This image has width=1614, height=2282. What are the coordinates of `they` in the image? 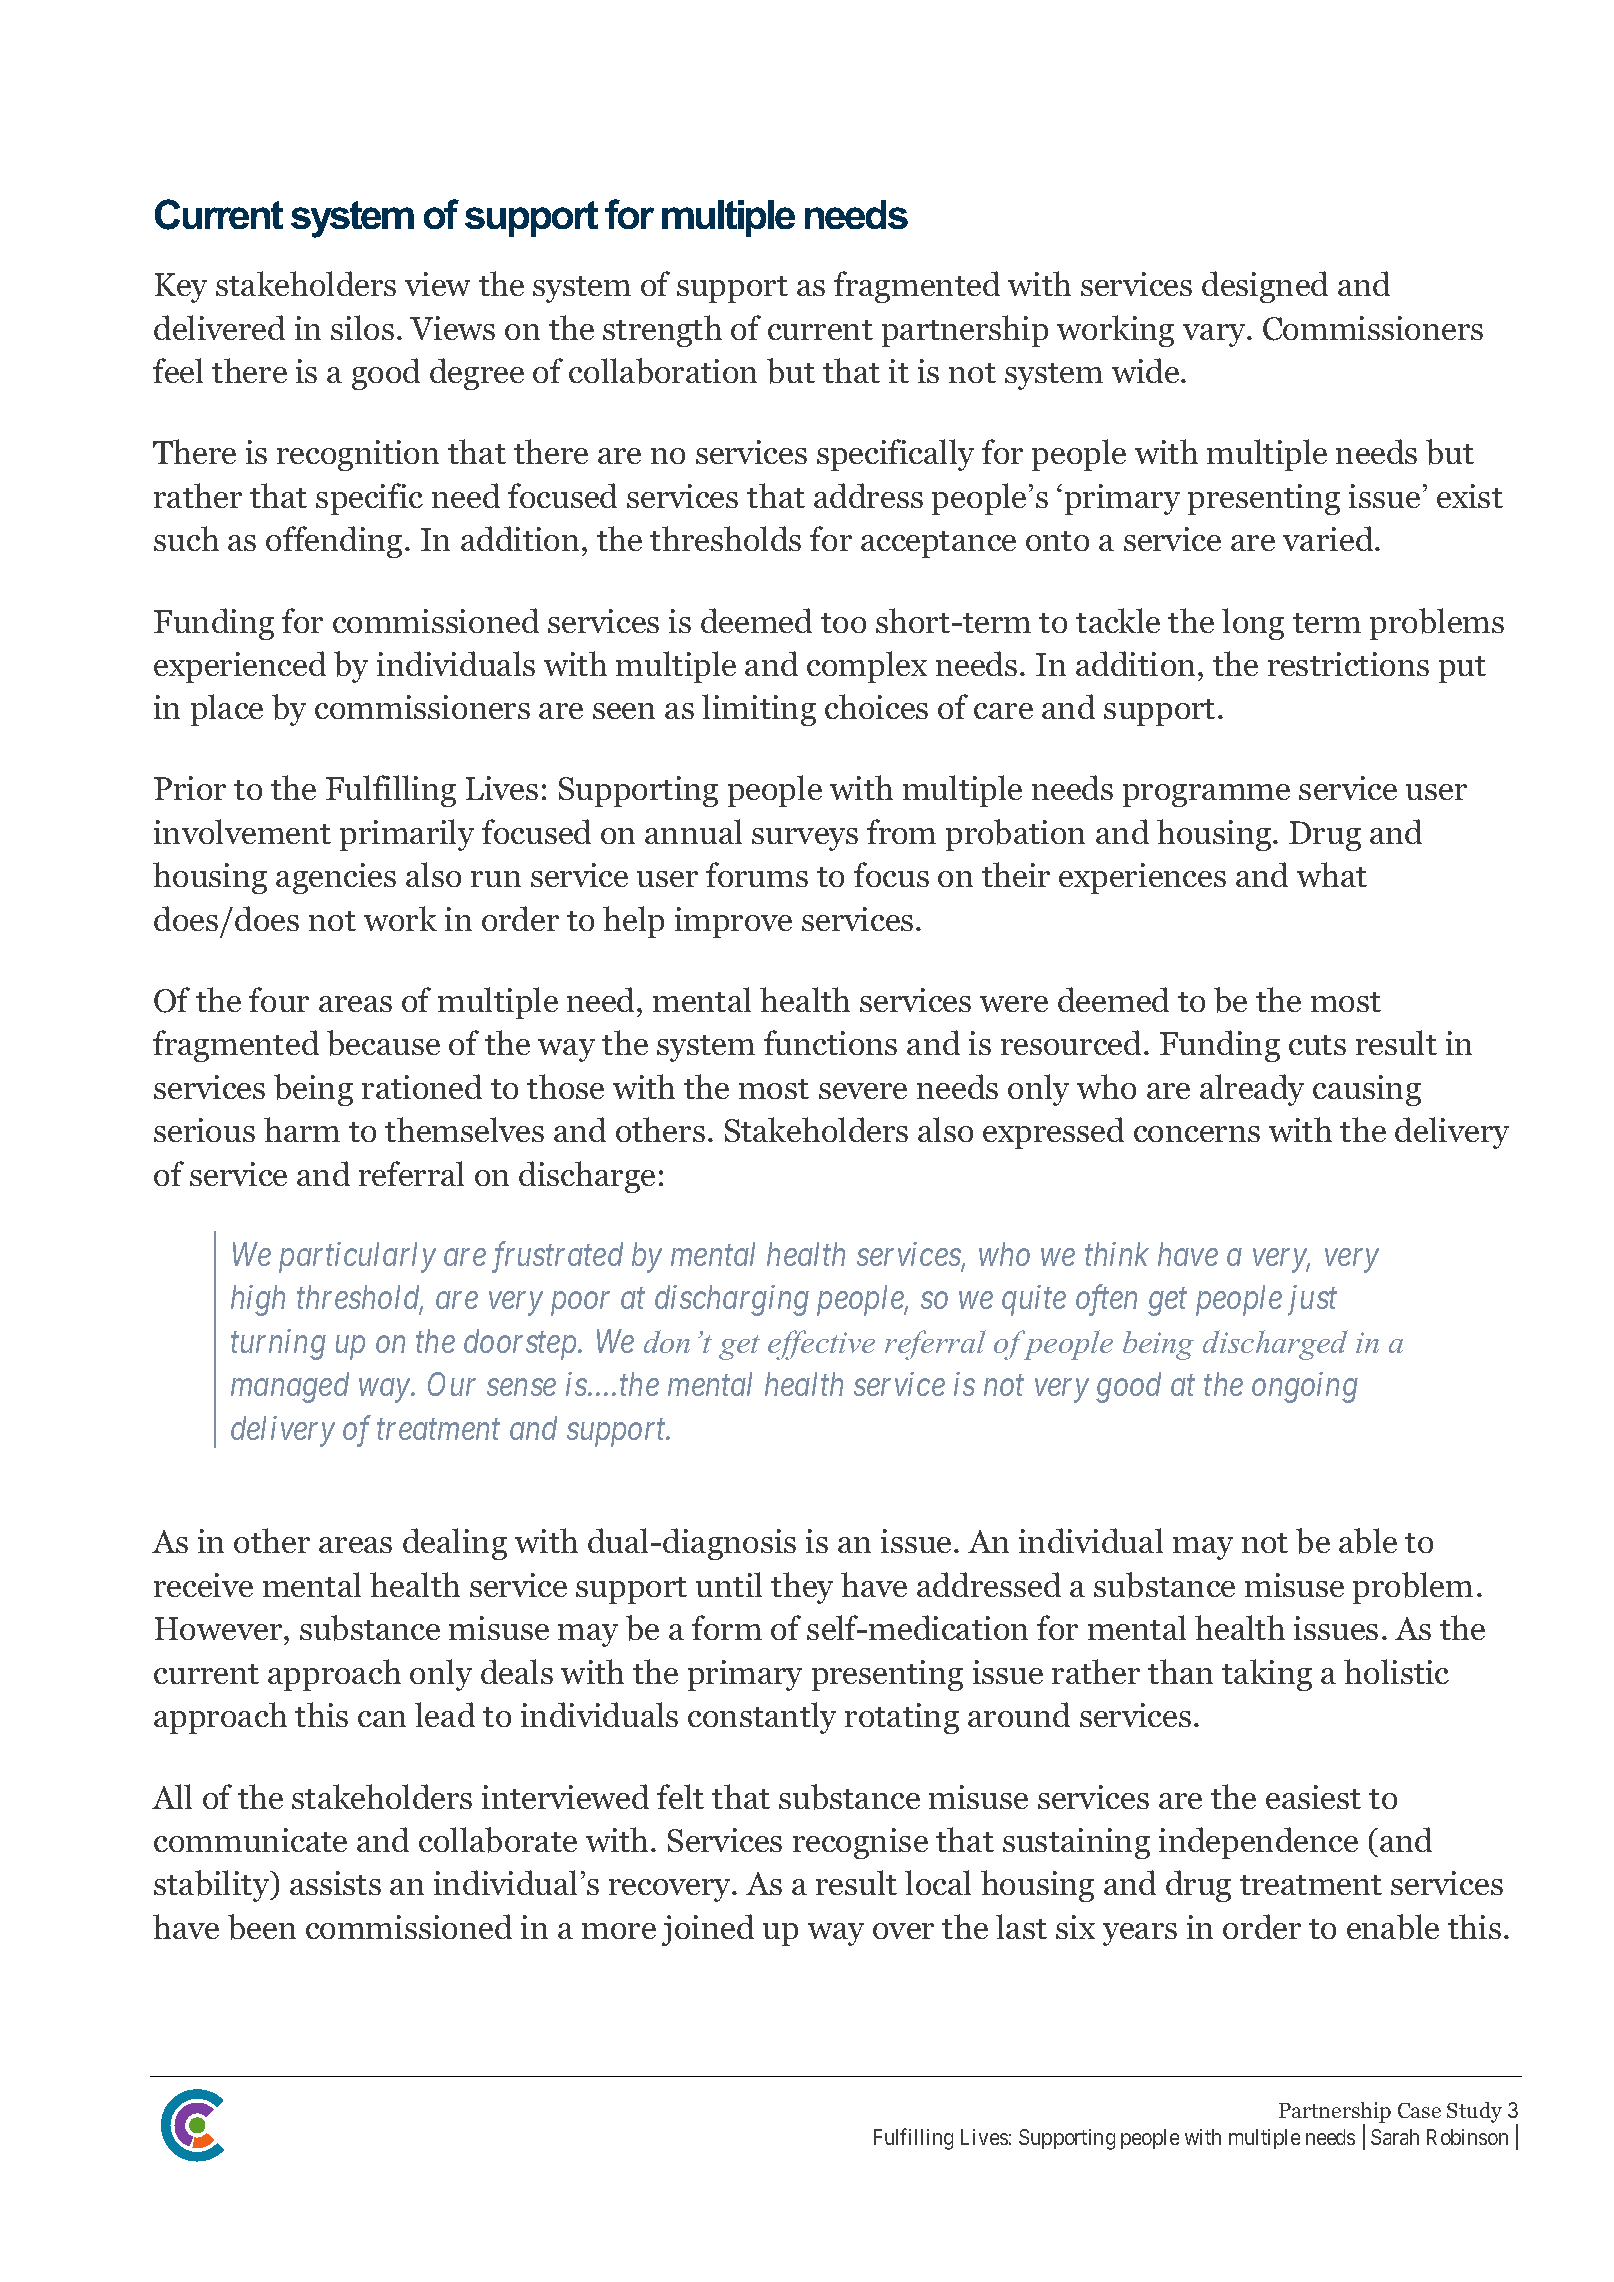 It's located at (802, 1588).
